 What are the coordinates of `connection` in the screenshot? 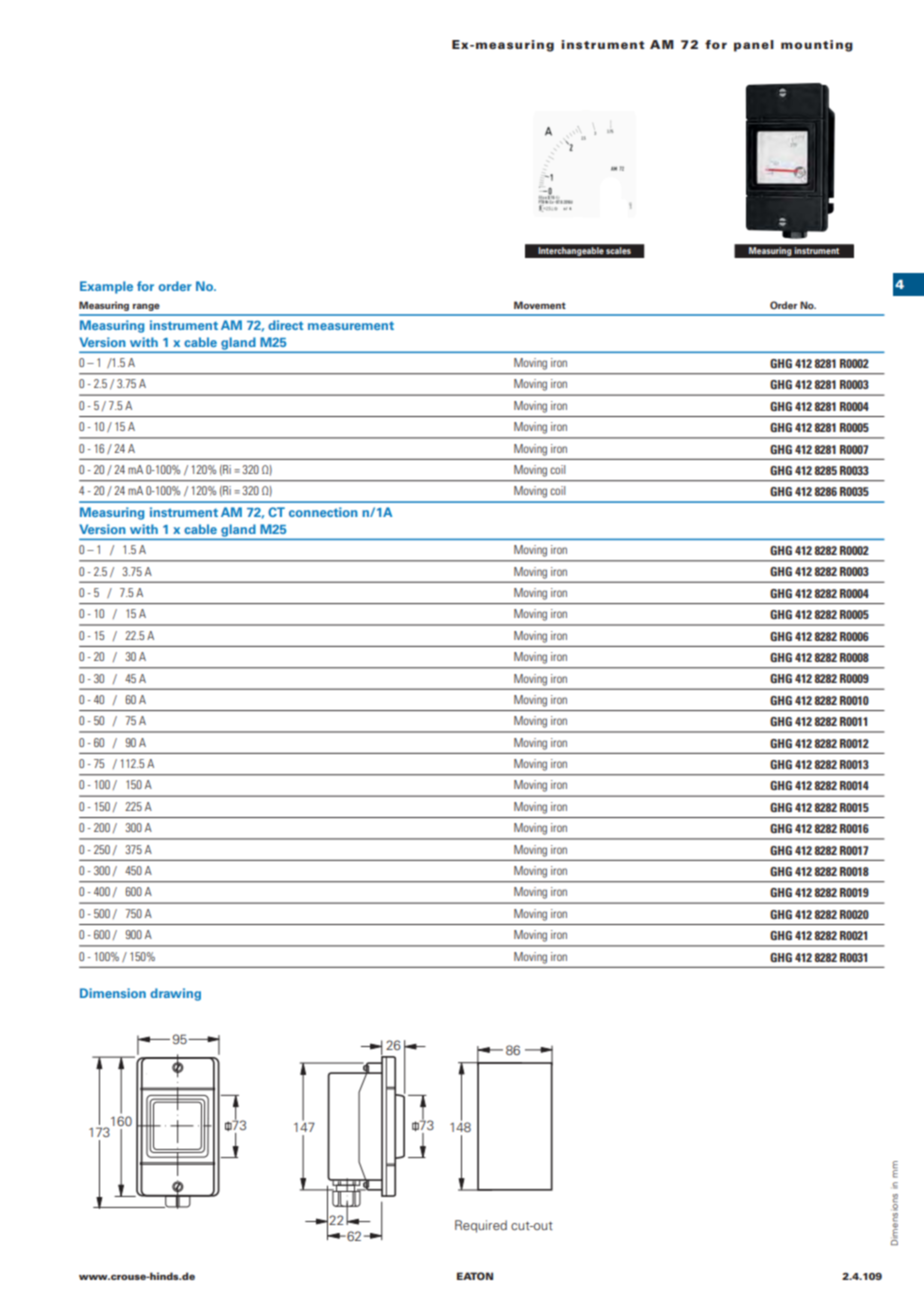 It's located at (323, 512).
